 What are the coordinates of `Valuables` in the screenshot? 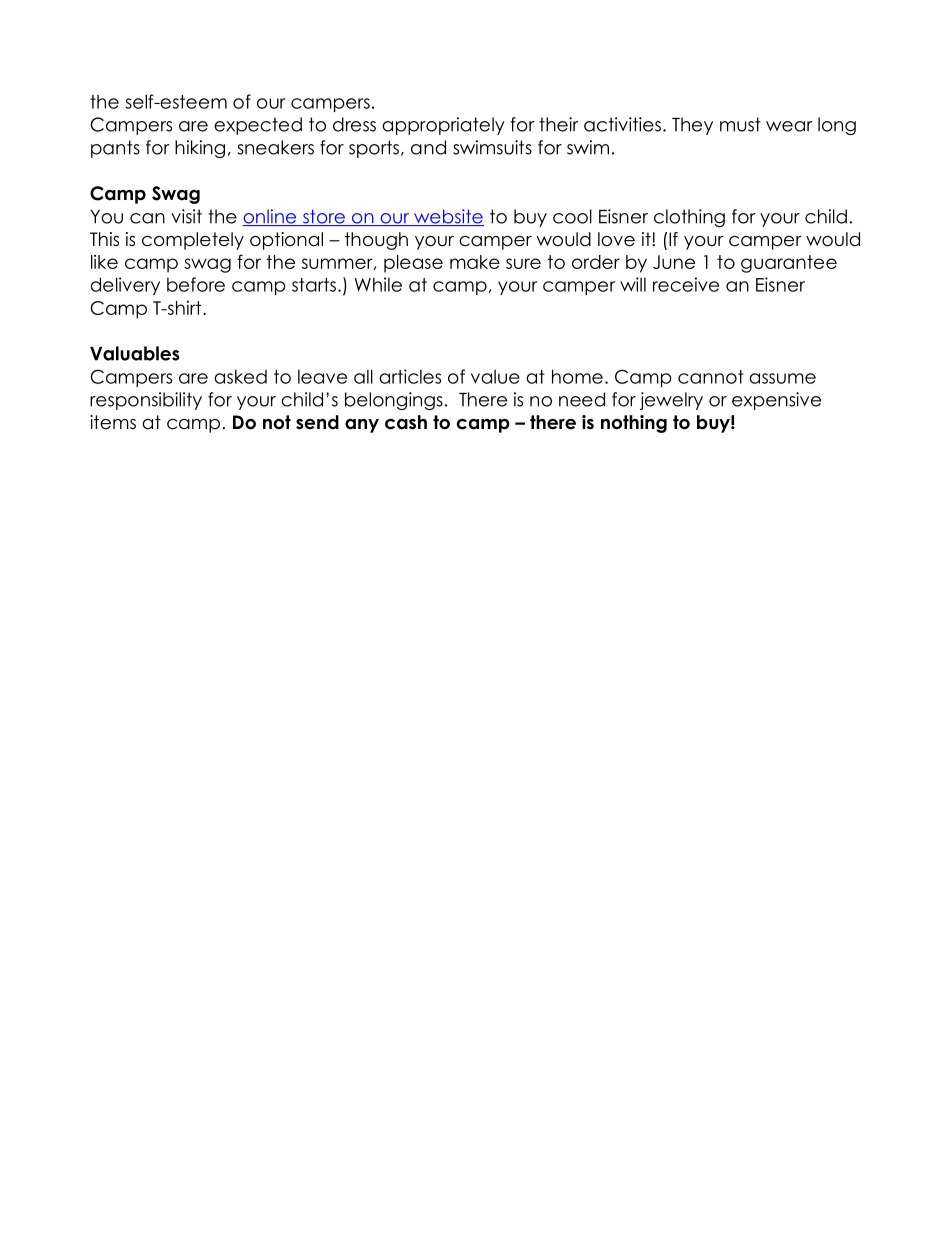 It's located at (135, 353).
